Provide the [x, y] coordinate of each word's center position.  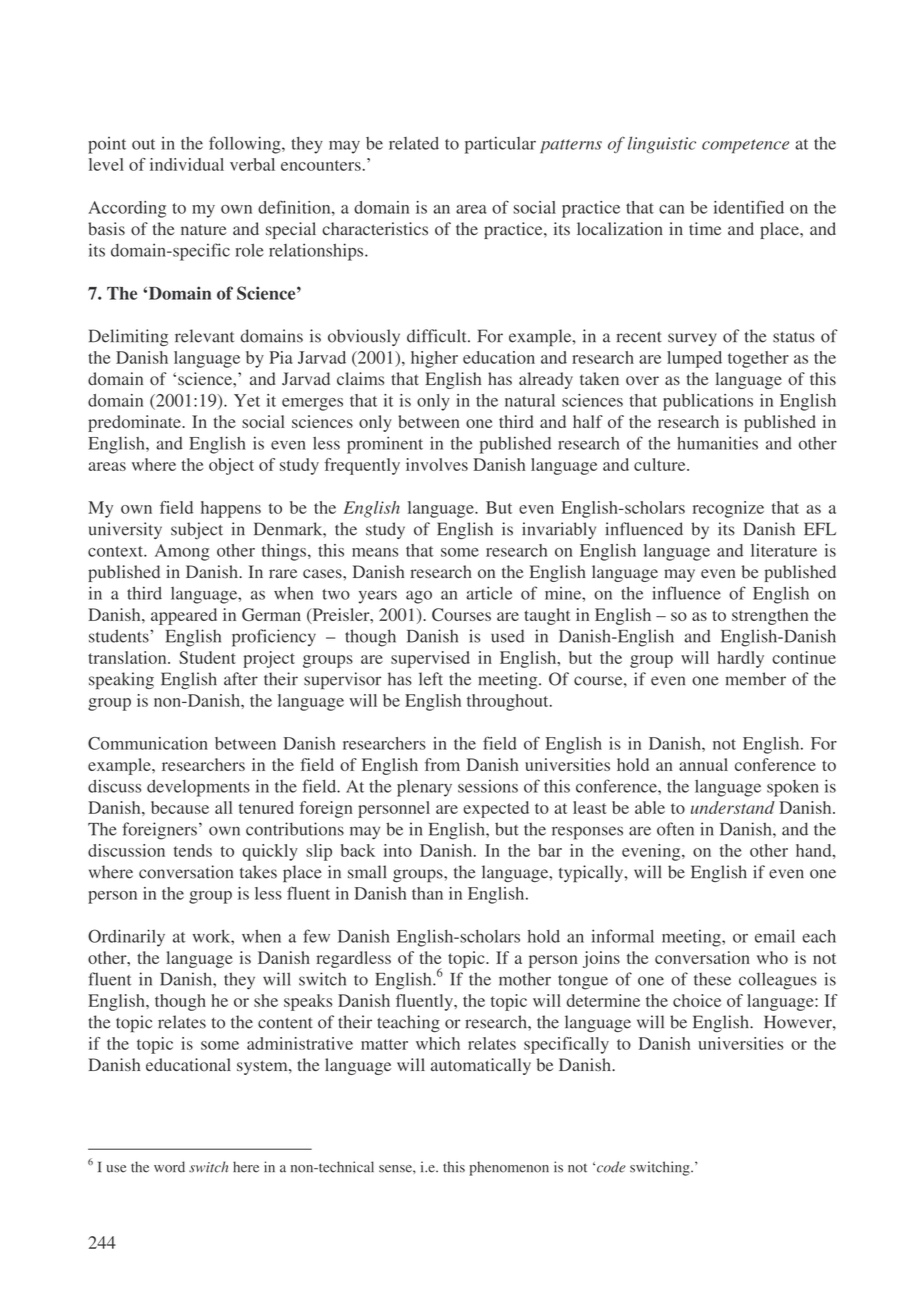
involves [437, 464]
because [180, 807]
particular [500, 145]
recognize [728, 509]
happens [231, 509]
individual [187, 164]
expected [496, 809]
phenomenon [509, 1168]
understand [733, 807]
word [169, 1167]
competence [745, 146]
